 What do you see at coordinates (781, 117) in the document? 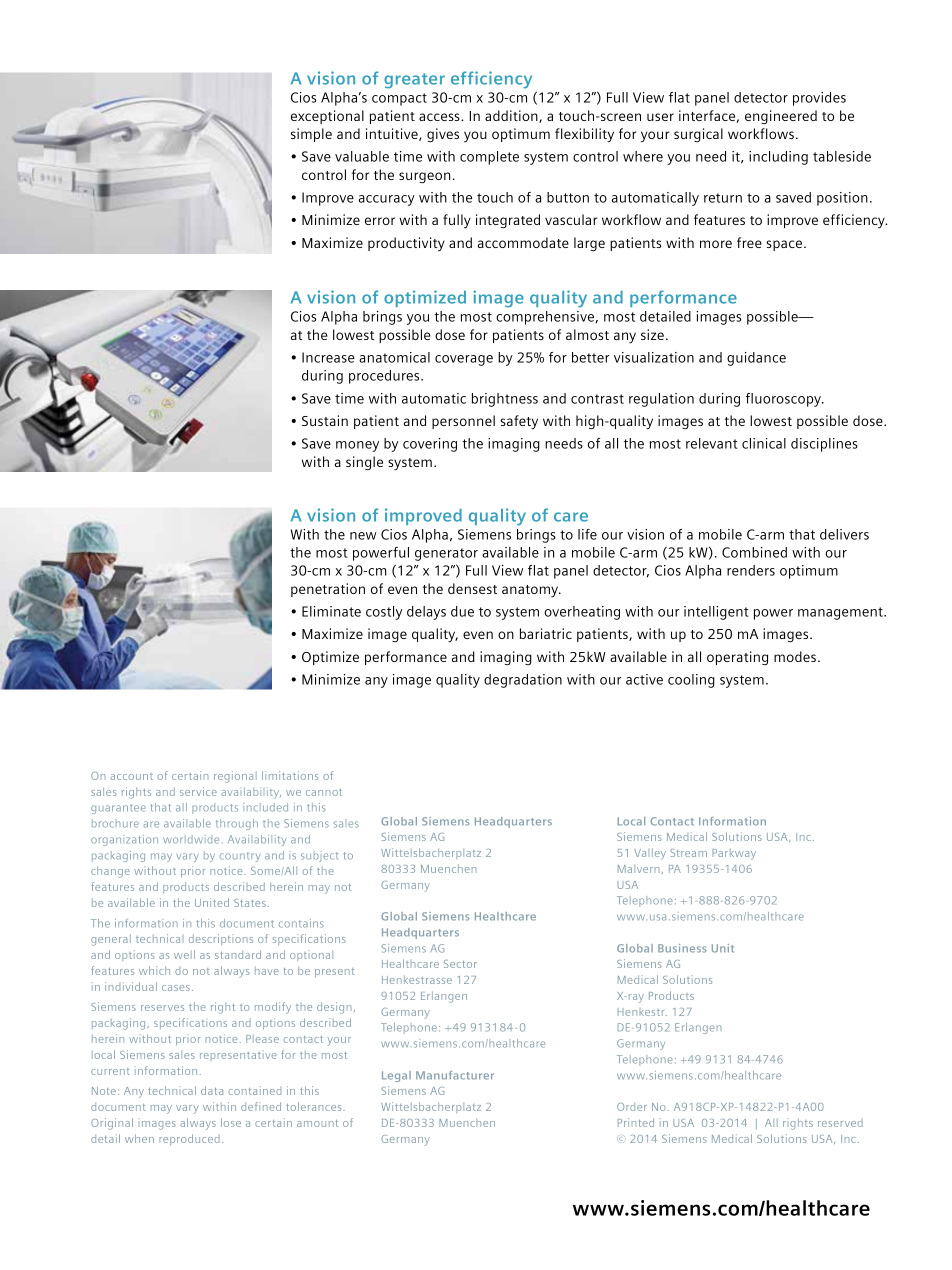
I see `engineered` at bounding box center [781, 117].
